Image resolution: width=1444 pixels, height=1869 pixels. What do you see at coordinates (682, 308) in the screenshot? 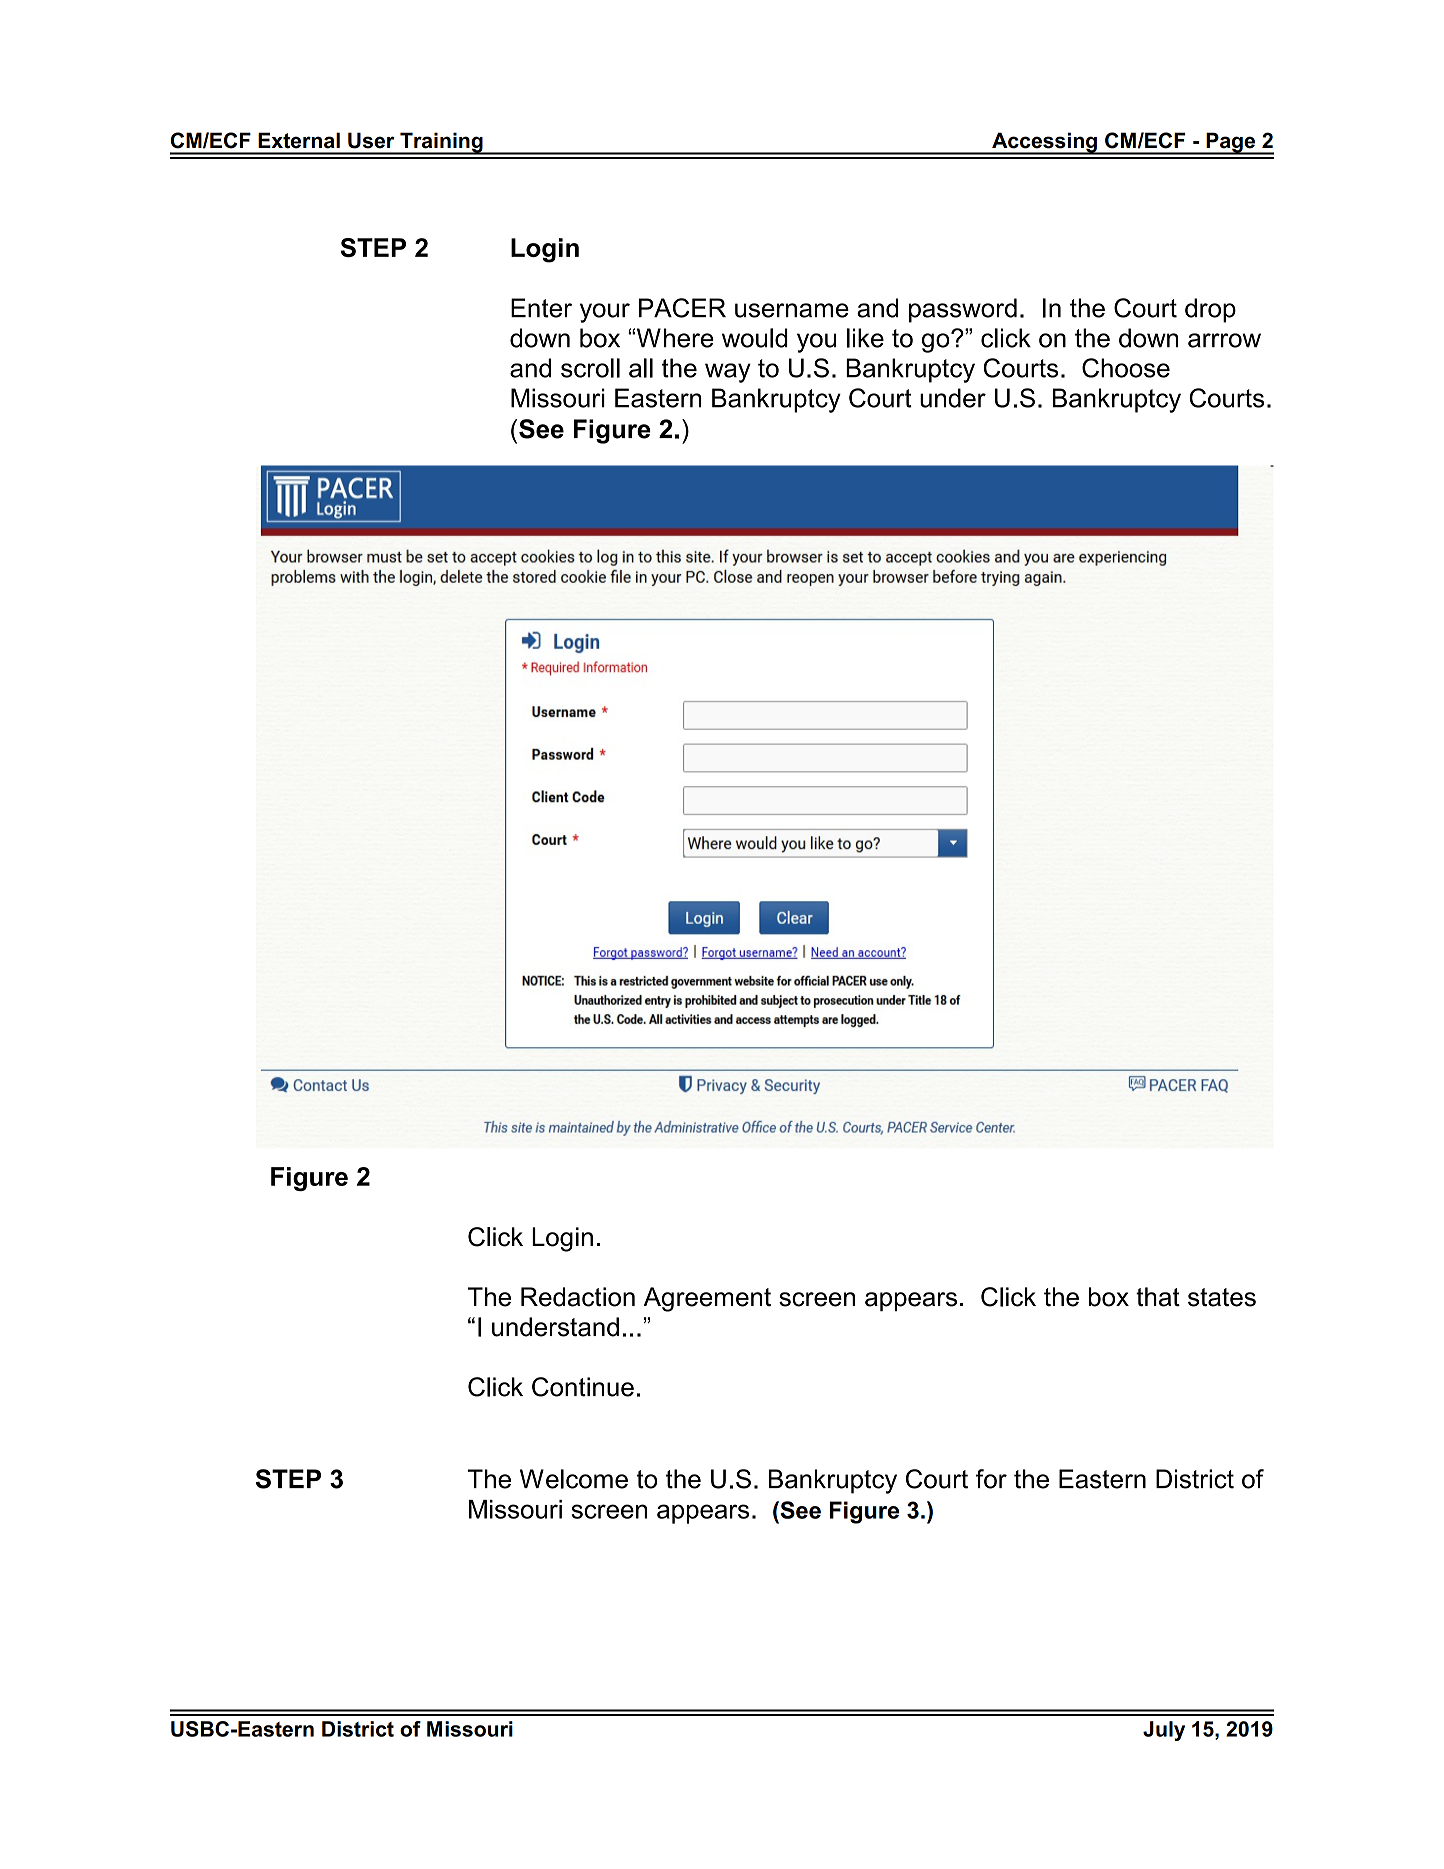
I see `PACER` at bounding box center [682, 308].
